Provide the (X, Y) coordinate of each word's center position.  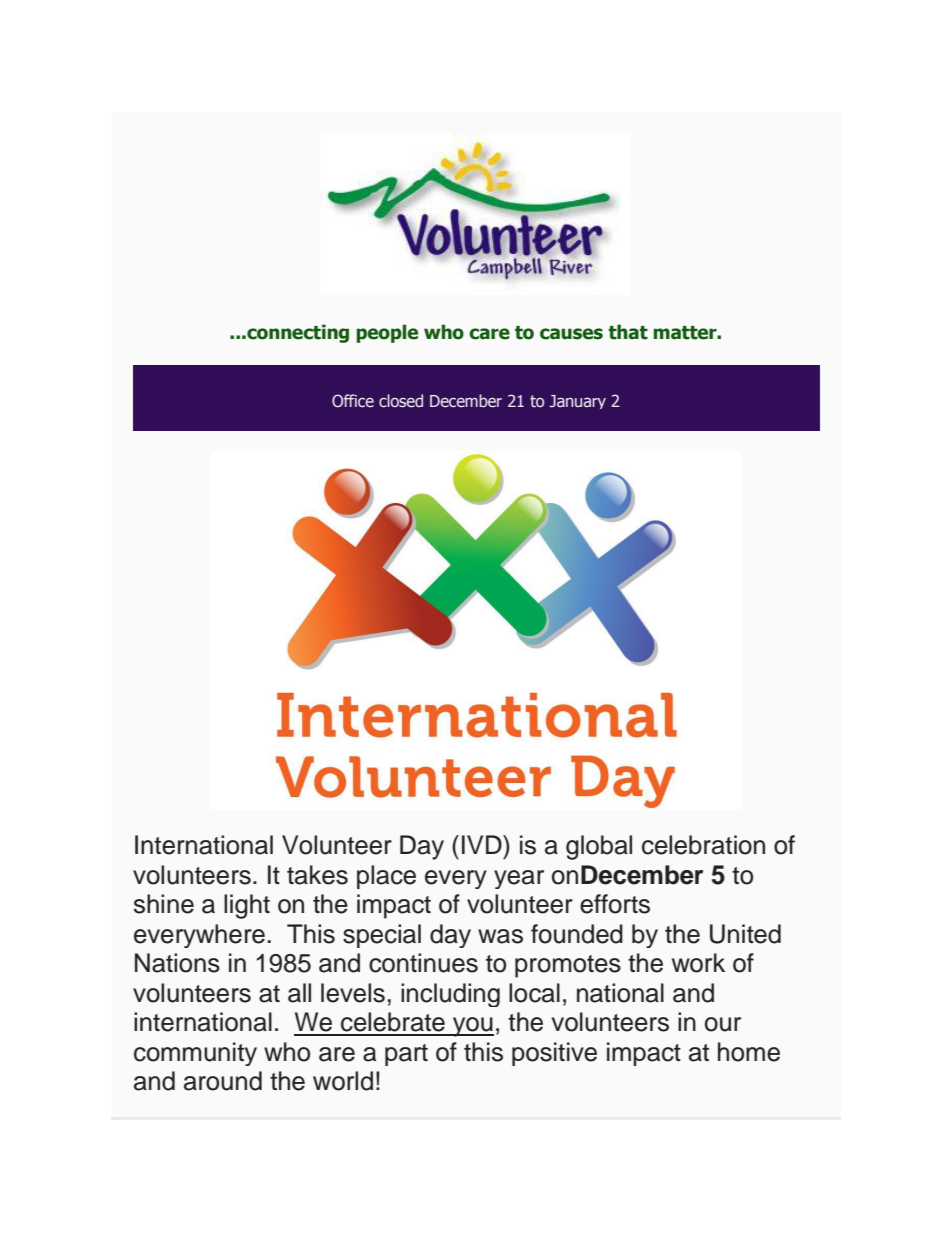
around (223, 1081)
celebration (703, 845)
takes (317, 875)
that (628, 332)
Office (353, 401)
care (489, 334)
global (599, 847)
